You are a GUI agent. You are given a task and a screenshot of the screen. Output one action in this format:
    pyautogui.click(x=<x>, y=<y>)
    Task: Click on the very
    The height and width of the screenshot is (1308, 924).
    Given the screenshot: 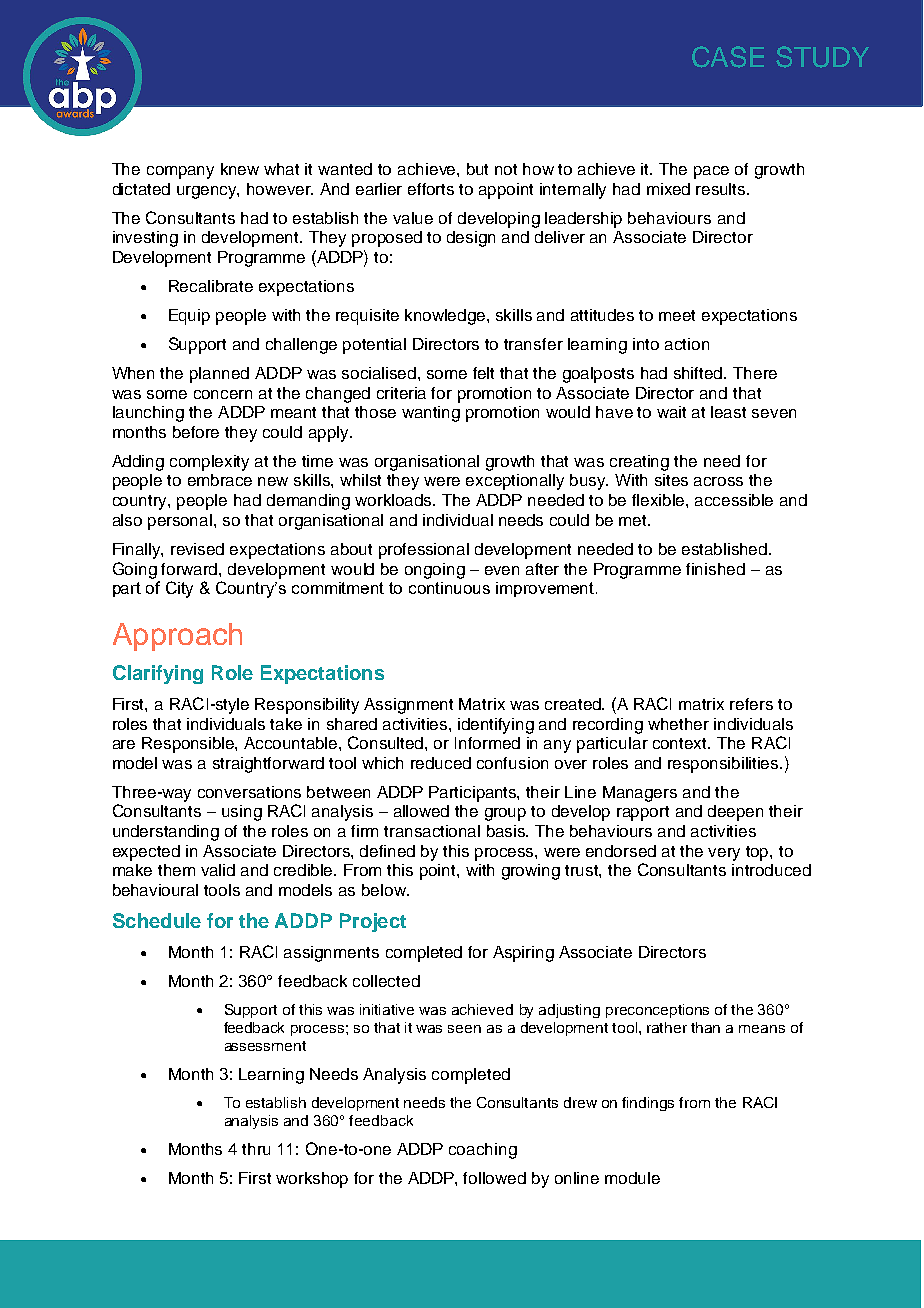 What is the action you would take?
    pyautogui.click(x=724, y=854)
